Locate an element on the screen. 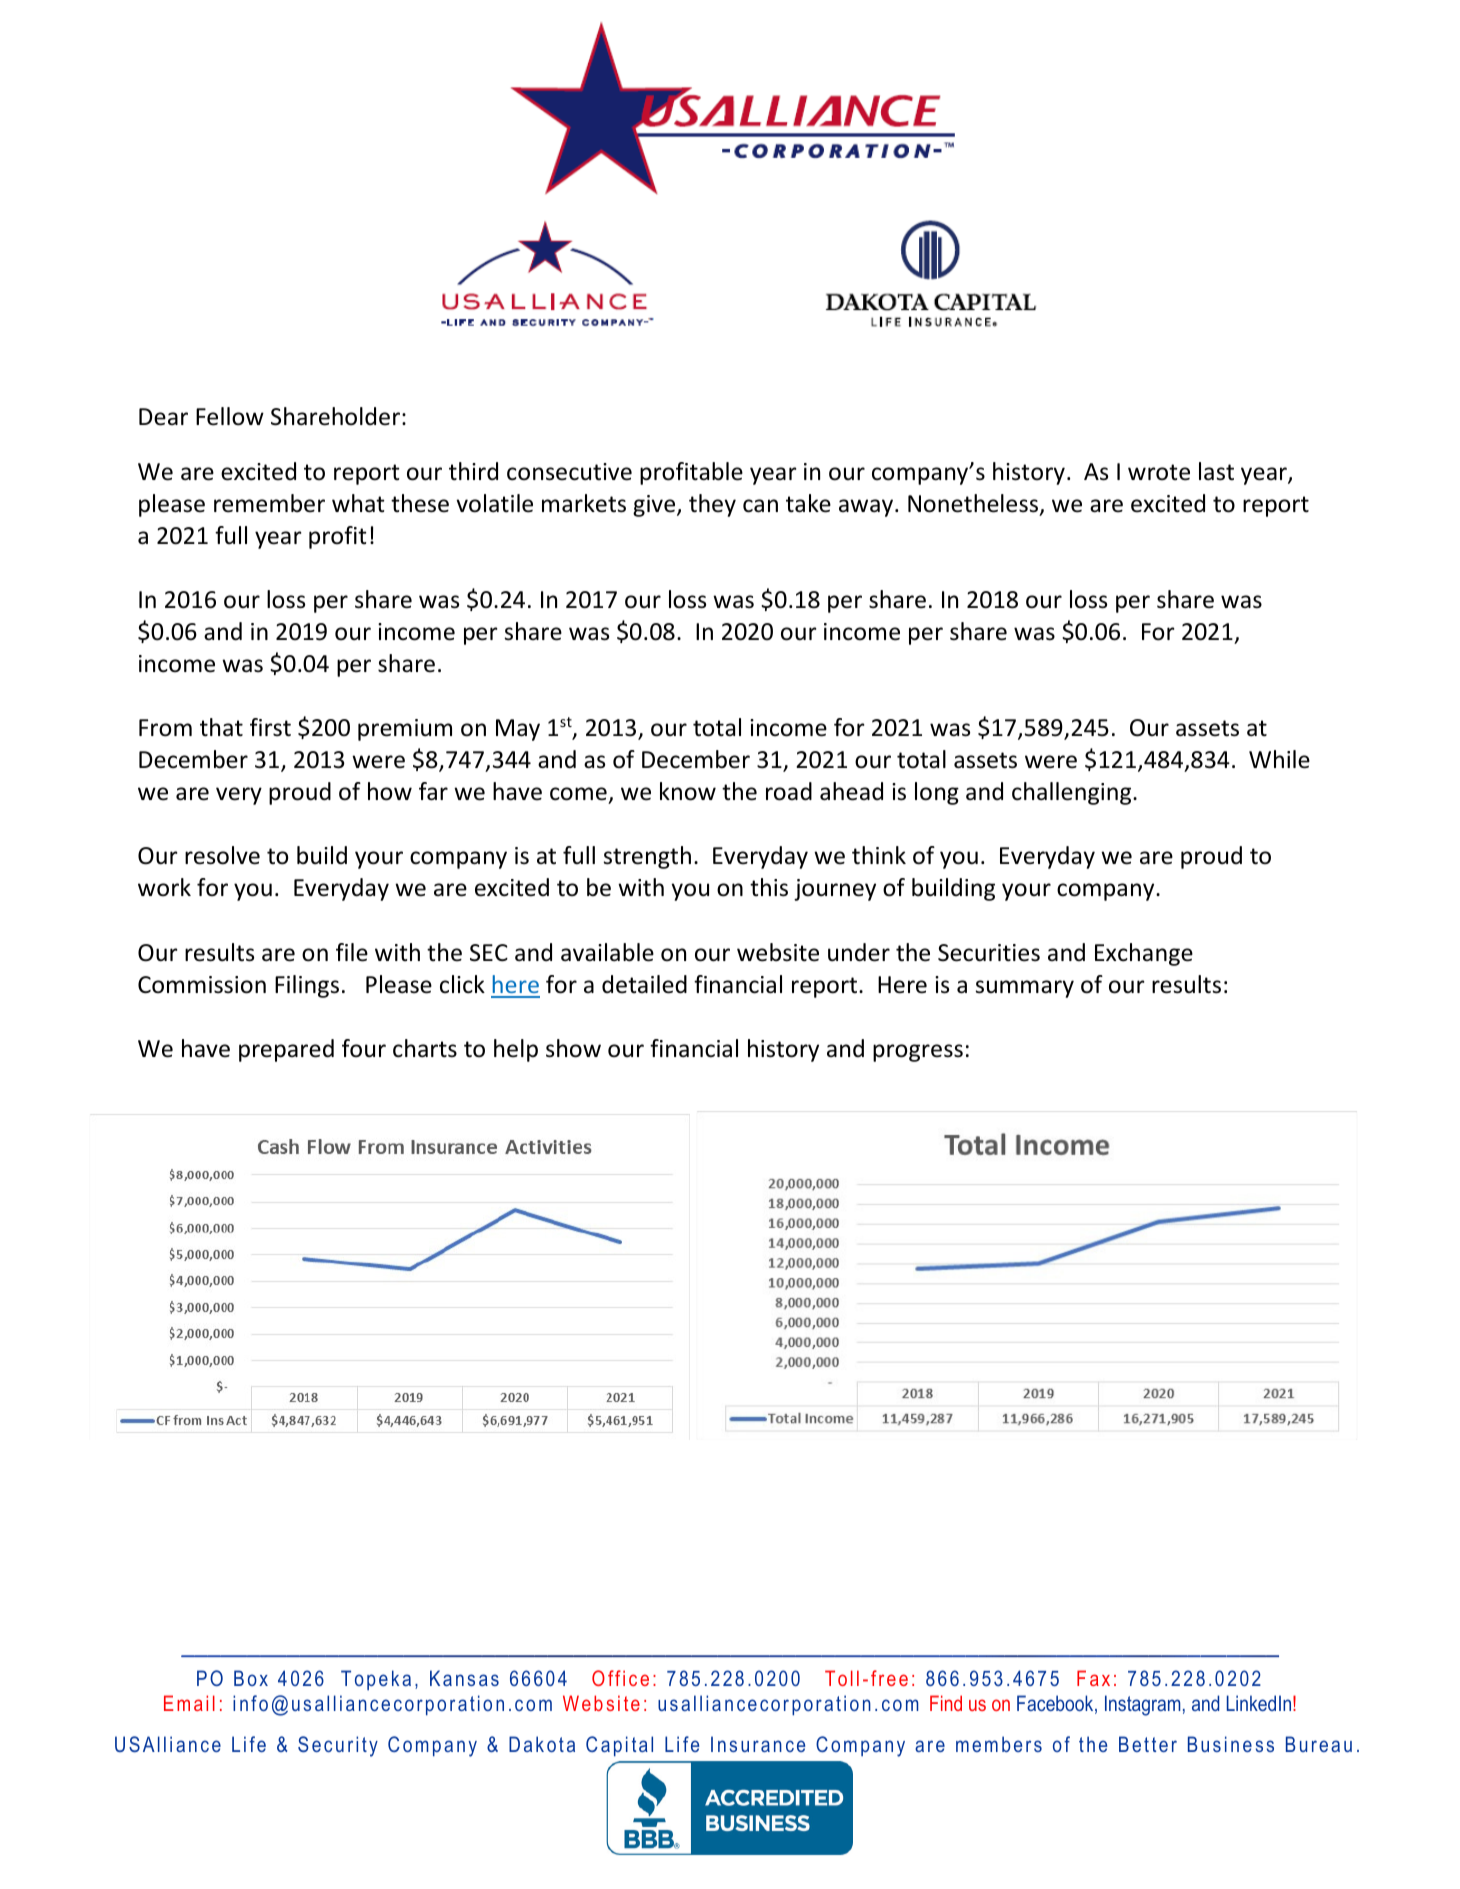 Image resolution: width=1460 pixels, height=1889 pixels. they is located at coordinates (712, 505).
